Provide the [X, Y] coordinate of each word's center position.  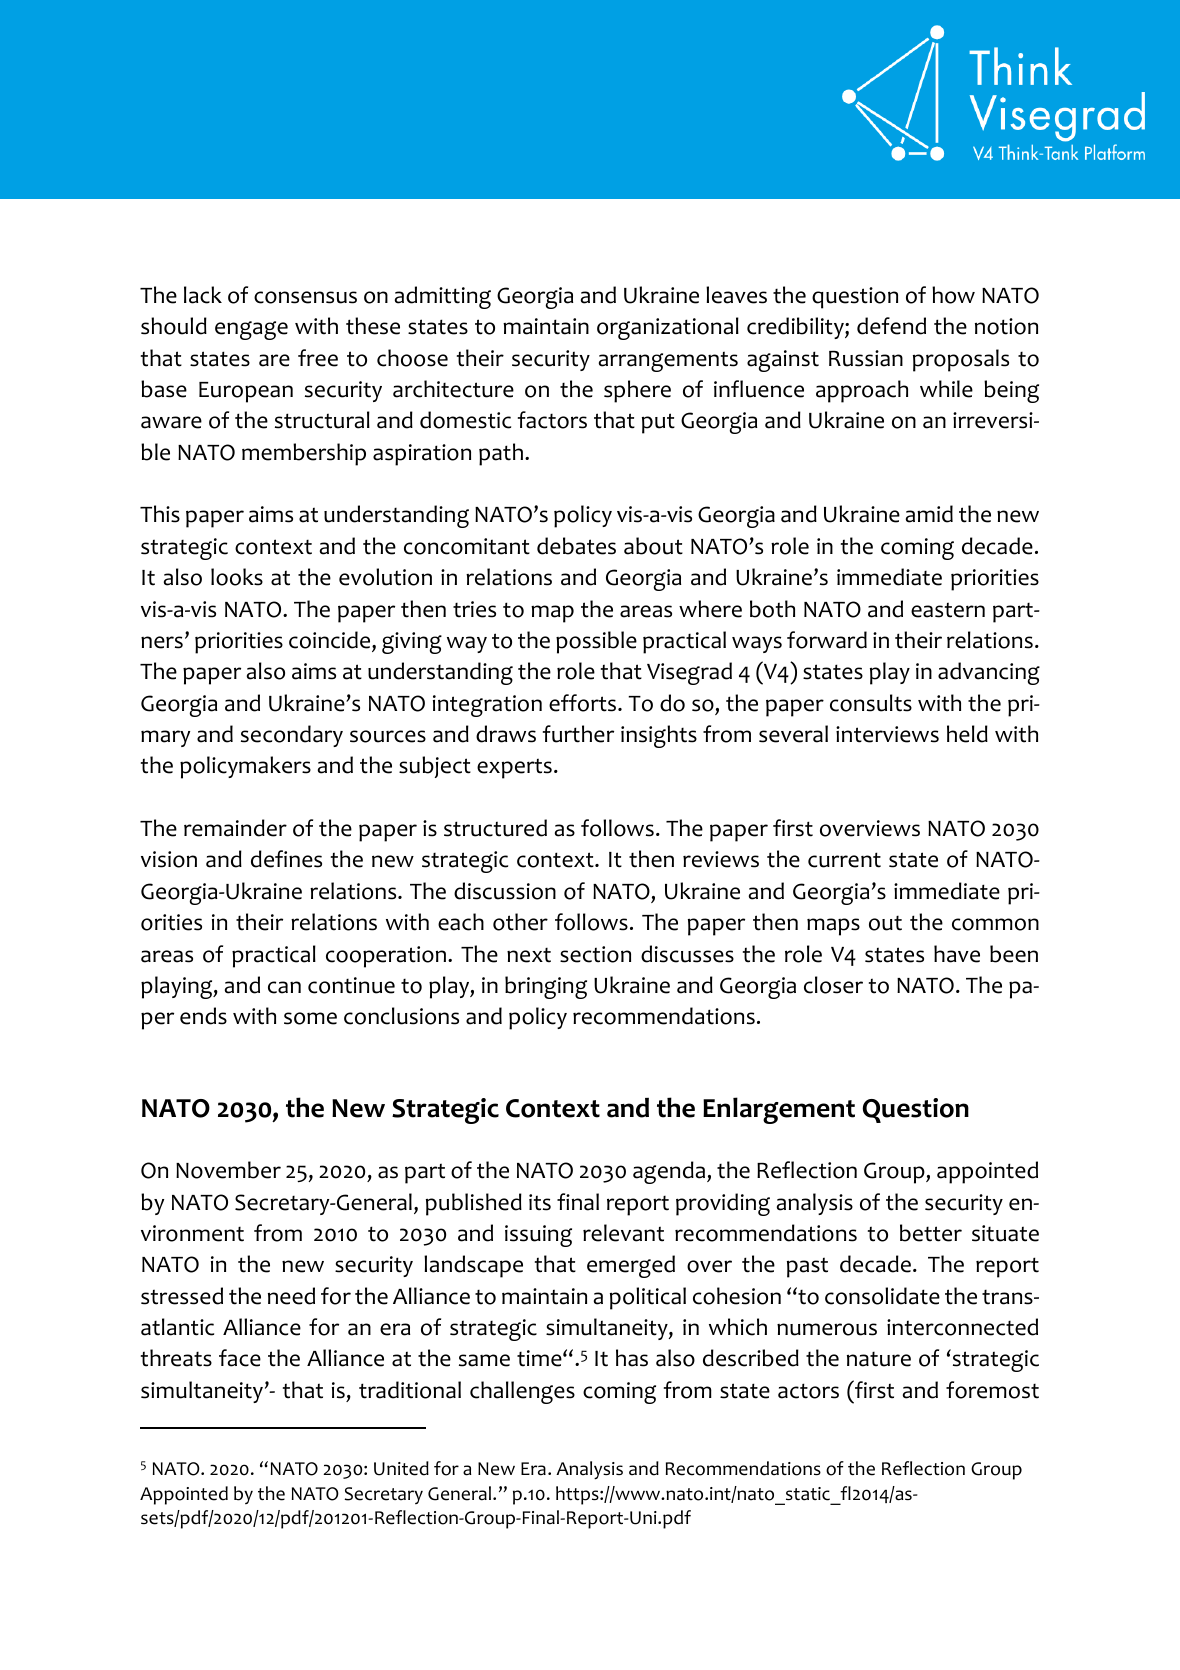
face [240, 1358]
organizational [668, 328]
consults [871, 703]
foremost [992, 1390]
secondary [292, 736]
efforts [584, 703]
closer [833, 985]
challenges [522, 1392]
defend [891, 326]
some [310, 1018]
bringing [546, 987]
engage [251, 330]
